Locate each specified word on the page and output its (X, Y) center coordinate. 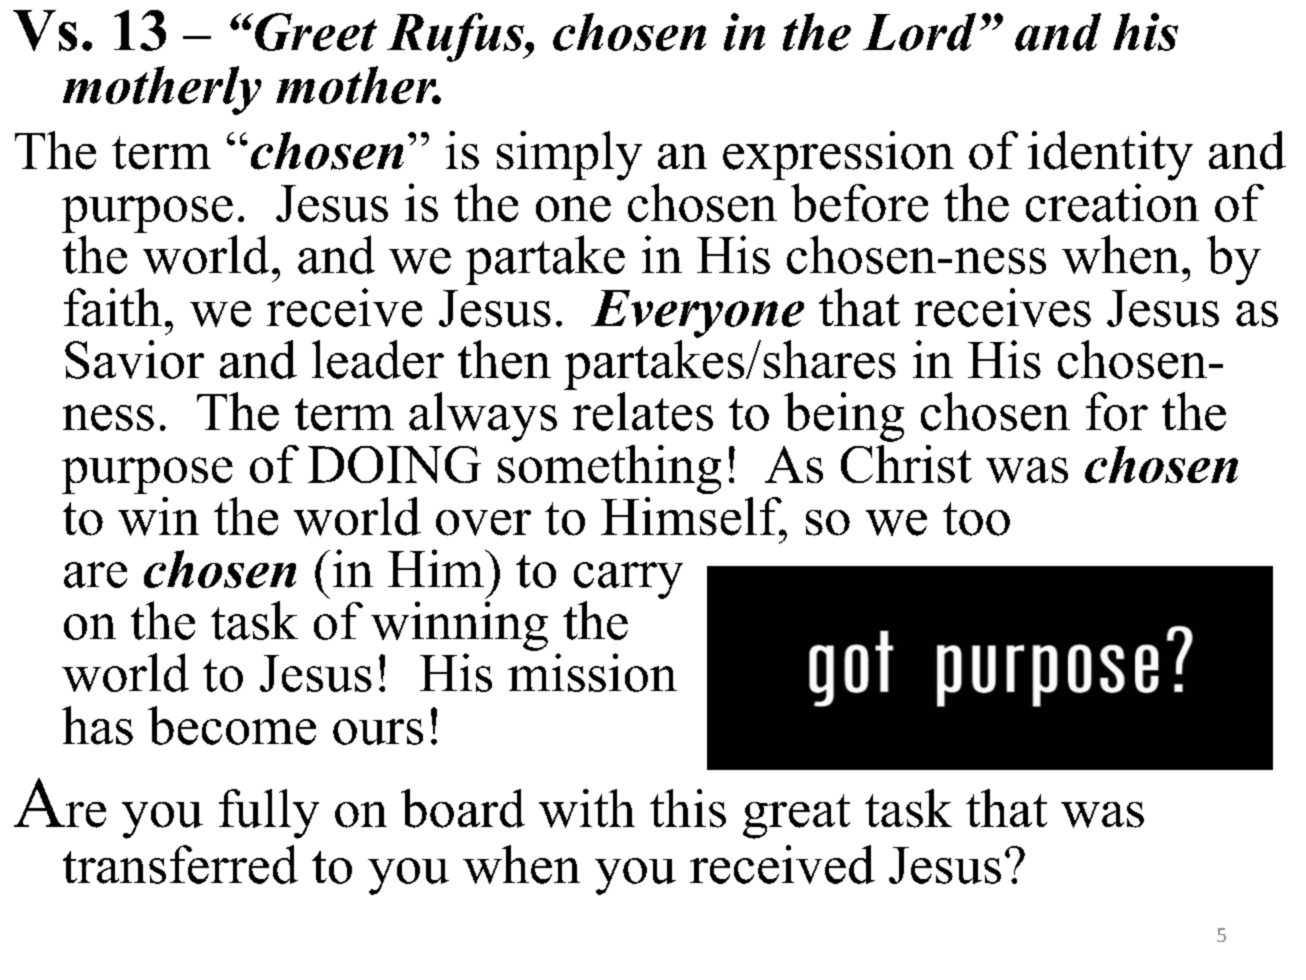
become (232, 725)
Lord (919, 32)
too (976, 519)
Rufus (456, 37)
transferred (180, 864)
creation (1112, 202)
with (587, 808)
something (609, 469)
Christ (906, 464)
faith (113, 307)
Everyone (697, 314)
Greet (314, 32)
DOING (394, 464)
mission (592, 672)
